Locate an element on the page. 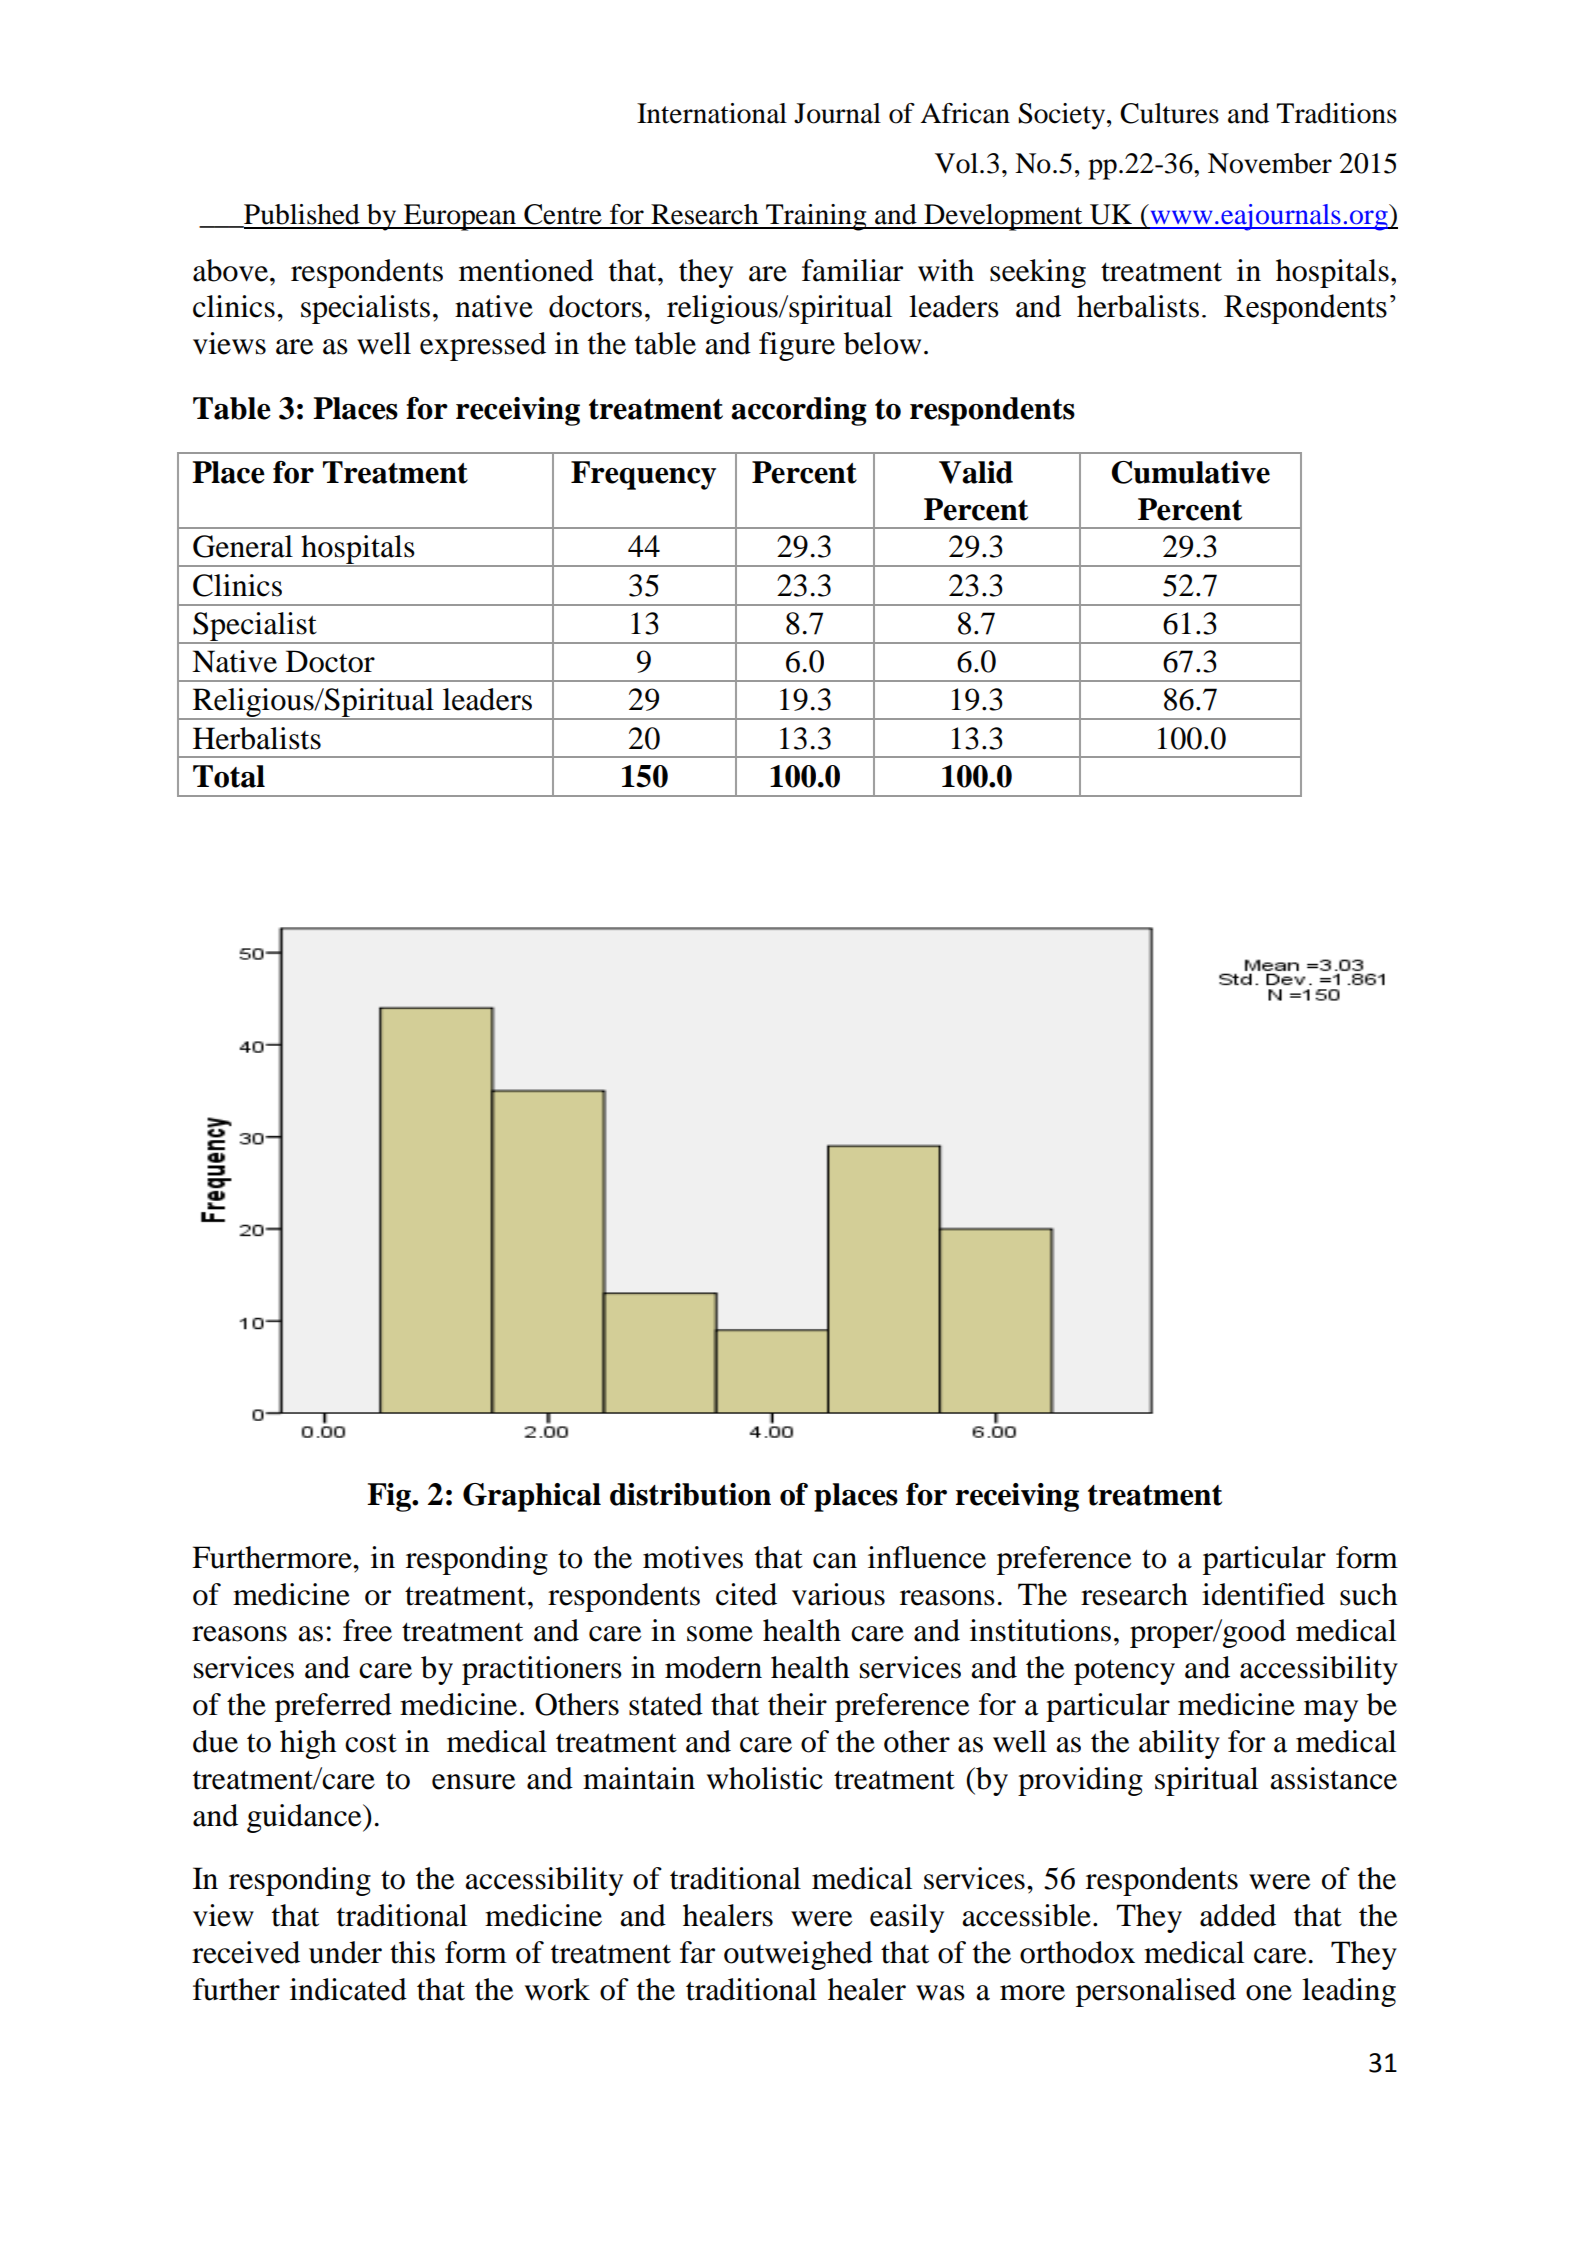  under is located at coordinates (345, 1952).
